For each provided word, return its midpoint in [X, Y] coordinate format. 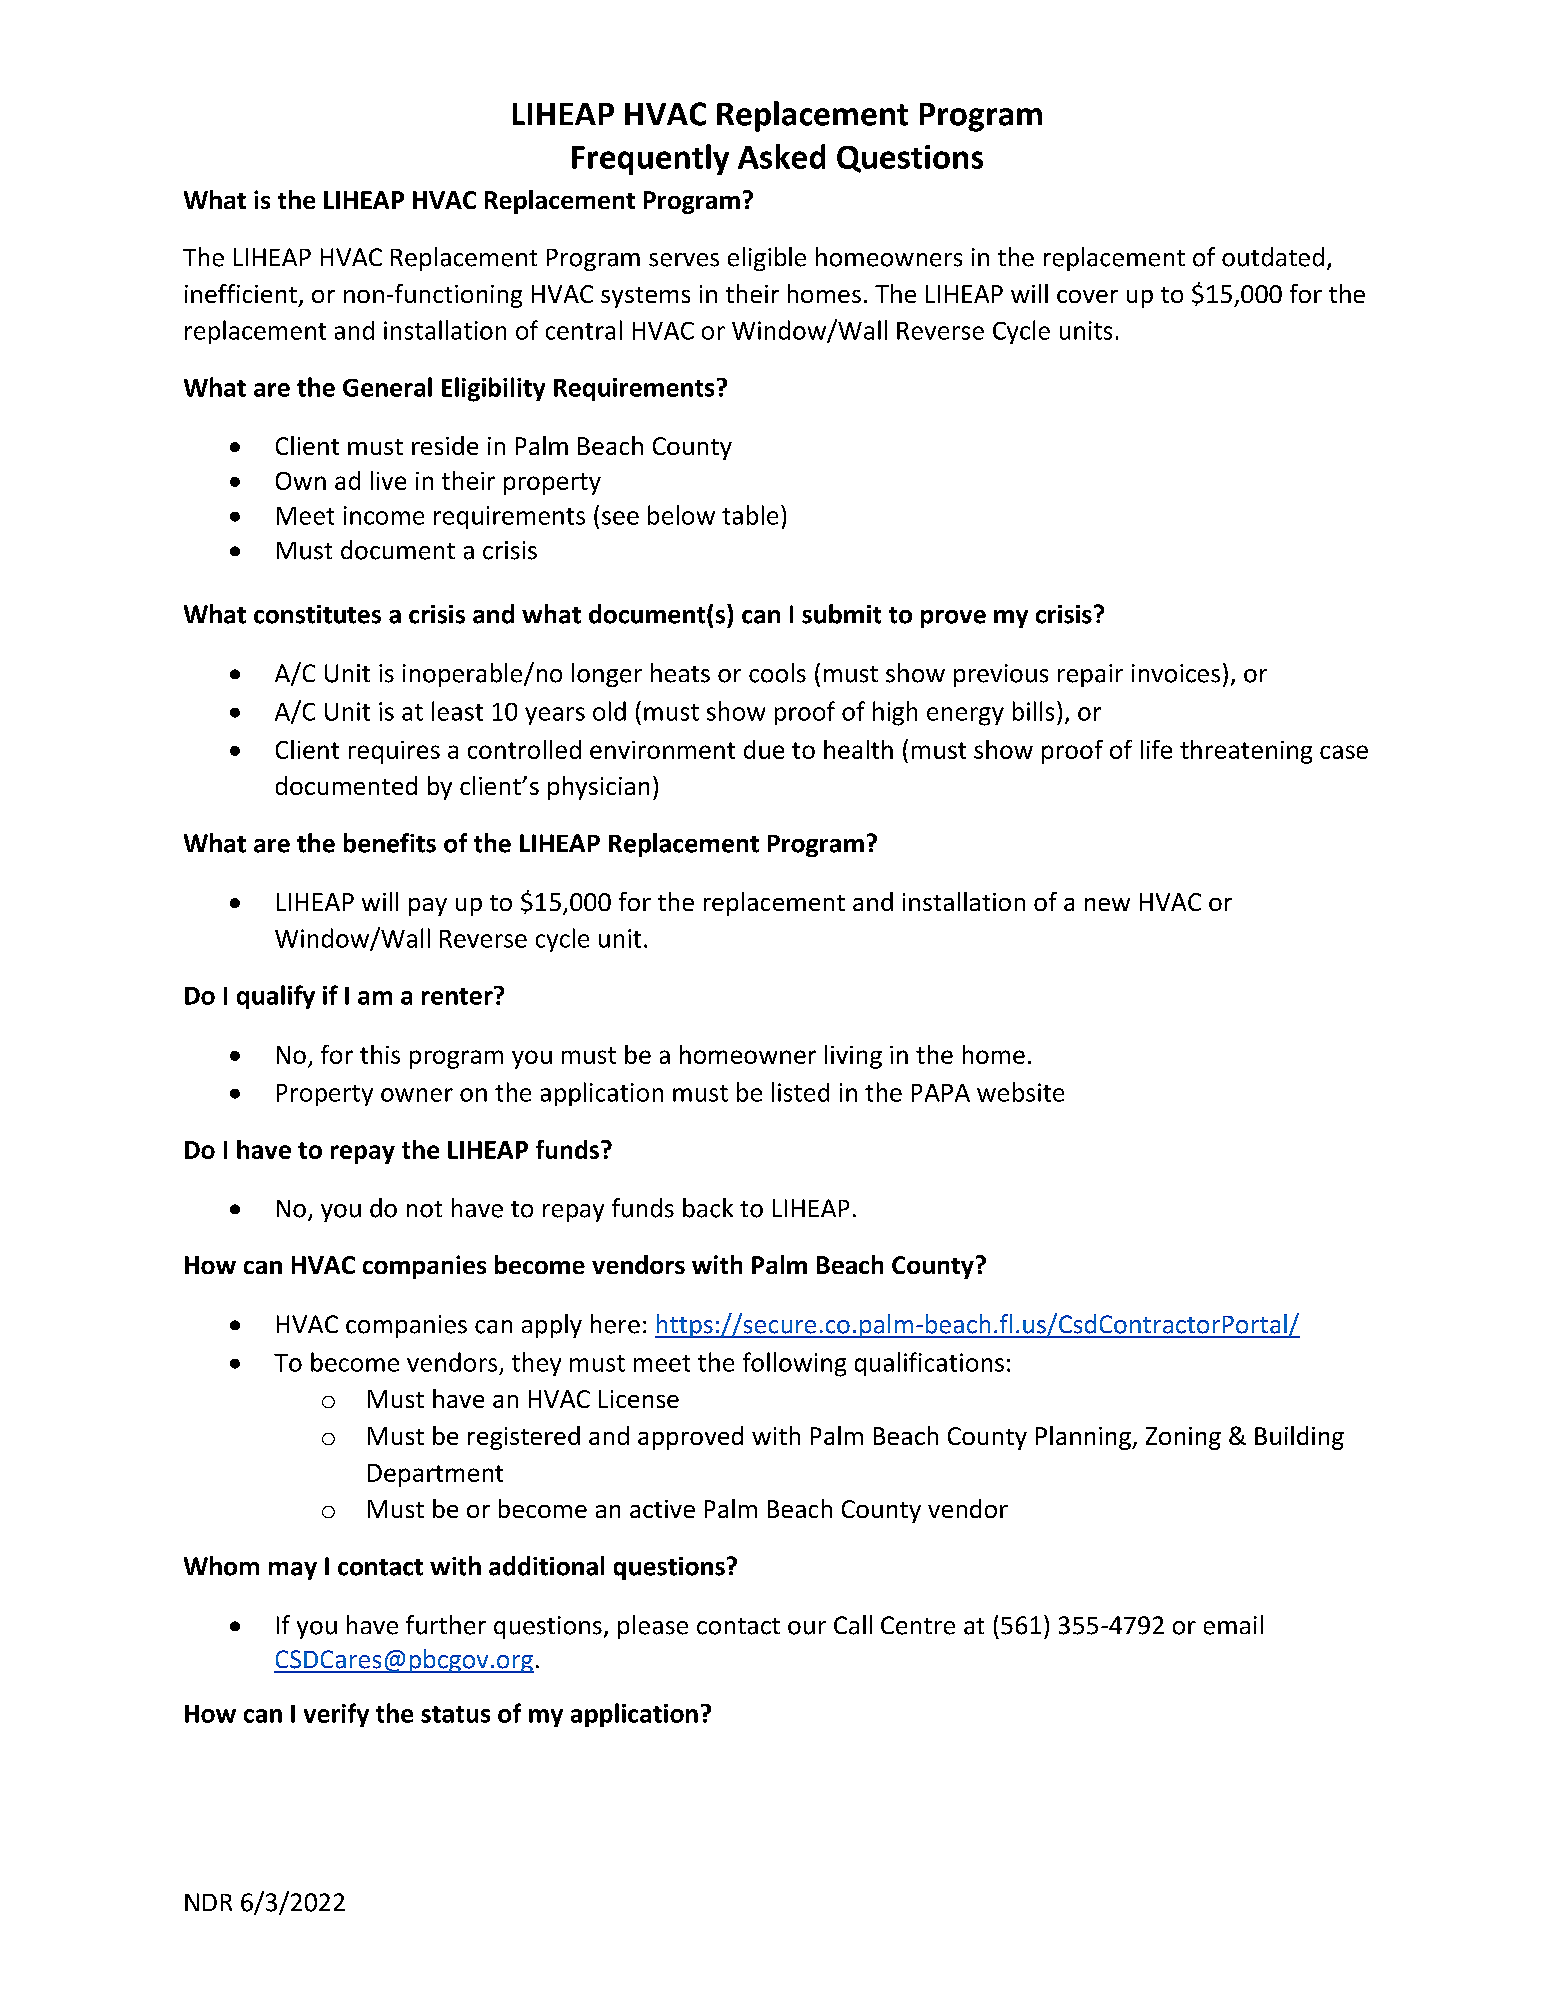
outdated [1273, 257]
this [380, 1054]
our [807, 1628]
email [1233, 1625]
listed [800, 1092]
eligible [767, 259]
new [1107, 904]
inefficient [241, 293]
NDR [208, 1902]
